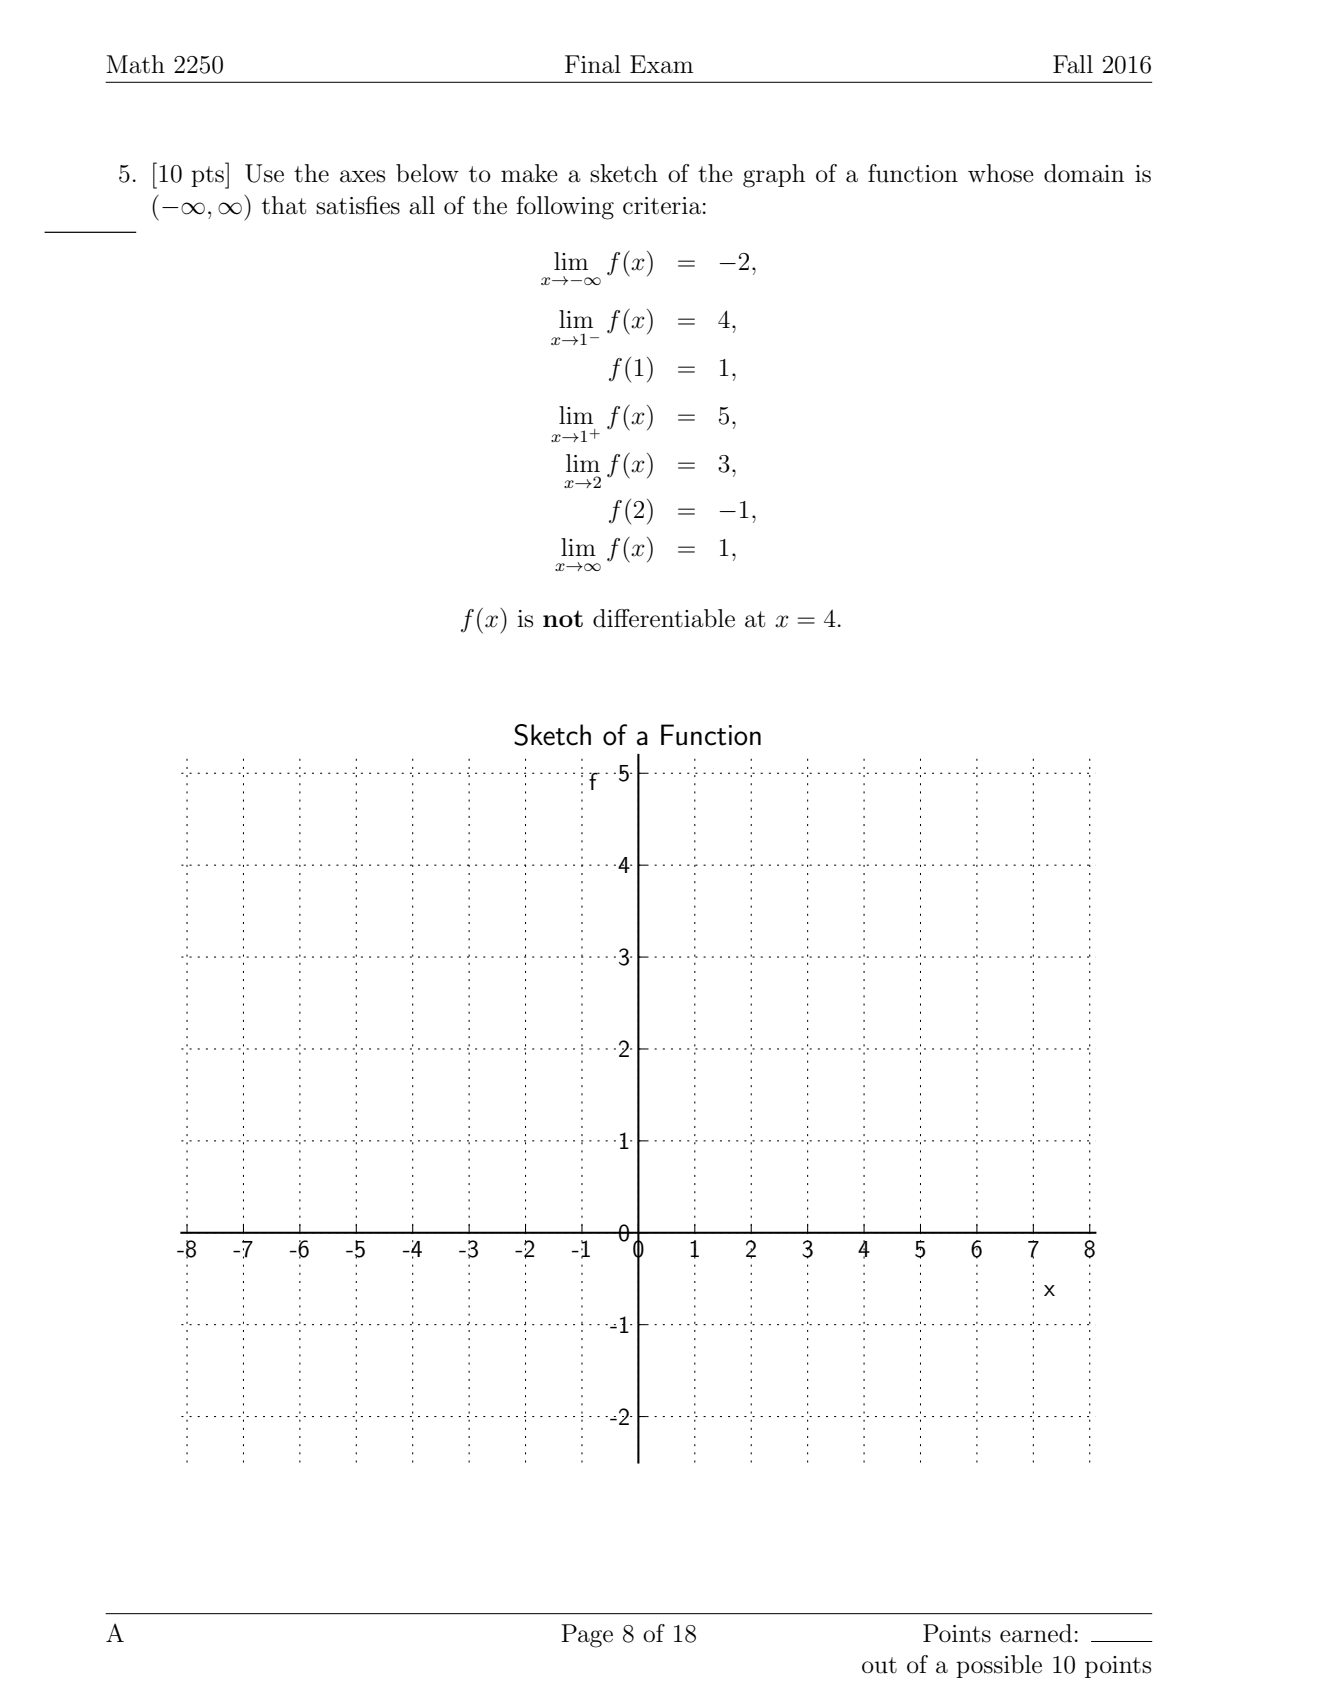 The width and height of the page is (1319, 1707). Describe the element at coordinates (563, 618) in the page. I see `not` at that location.
